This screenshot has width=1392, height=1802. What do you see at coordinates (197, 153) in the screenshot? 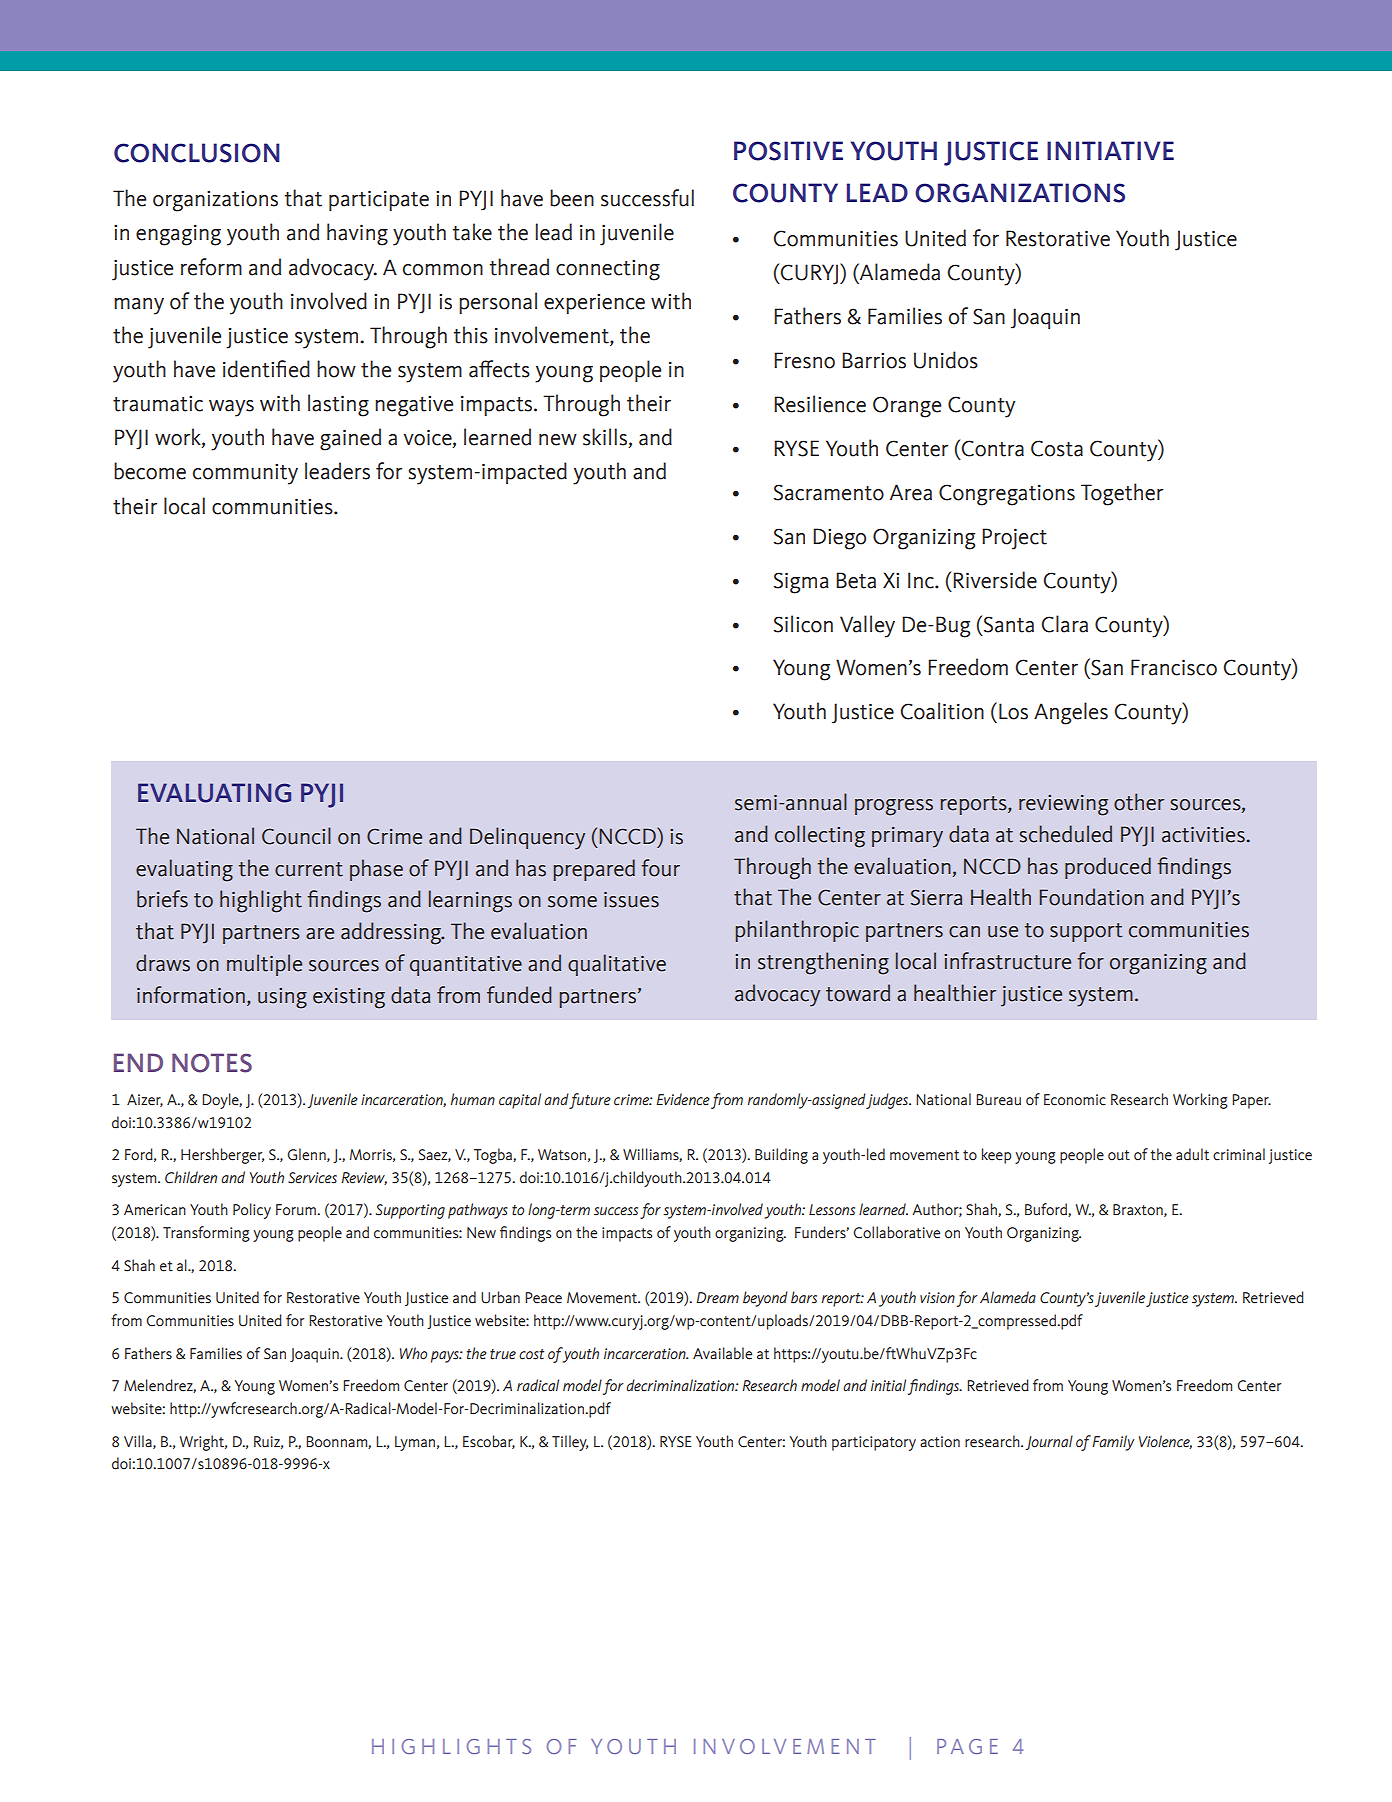
I see `CONCLUSION` at bounding box center [197, 153].
